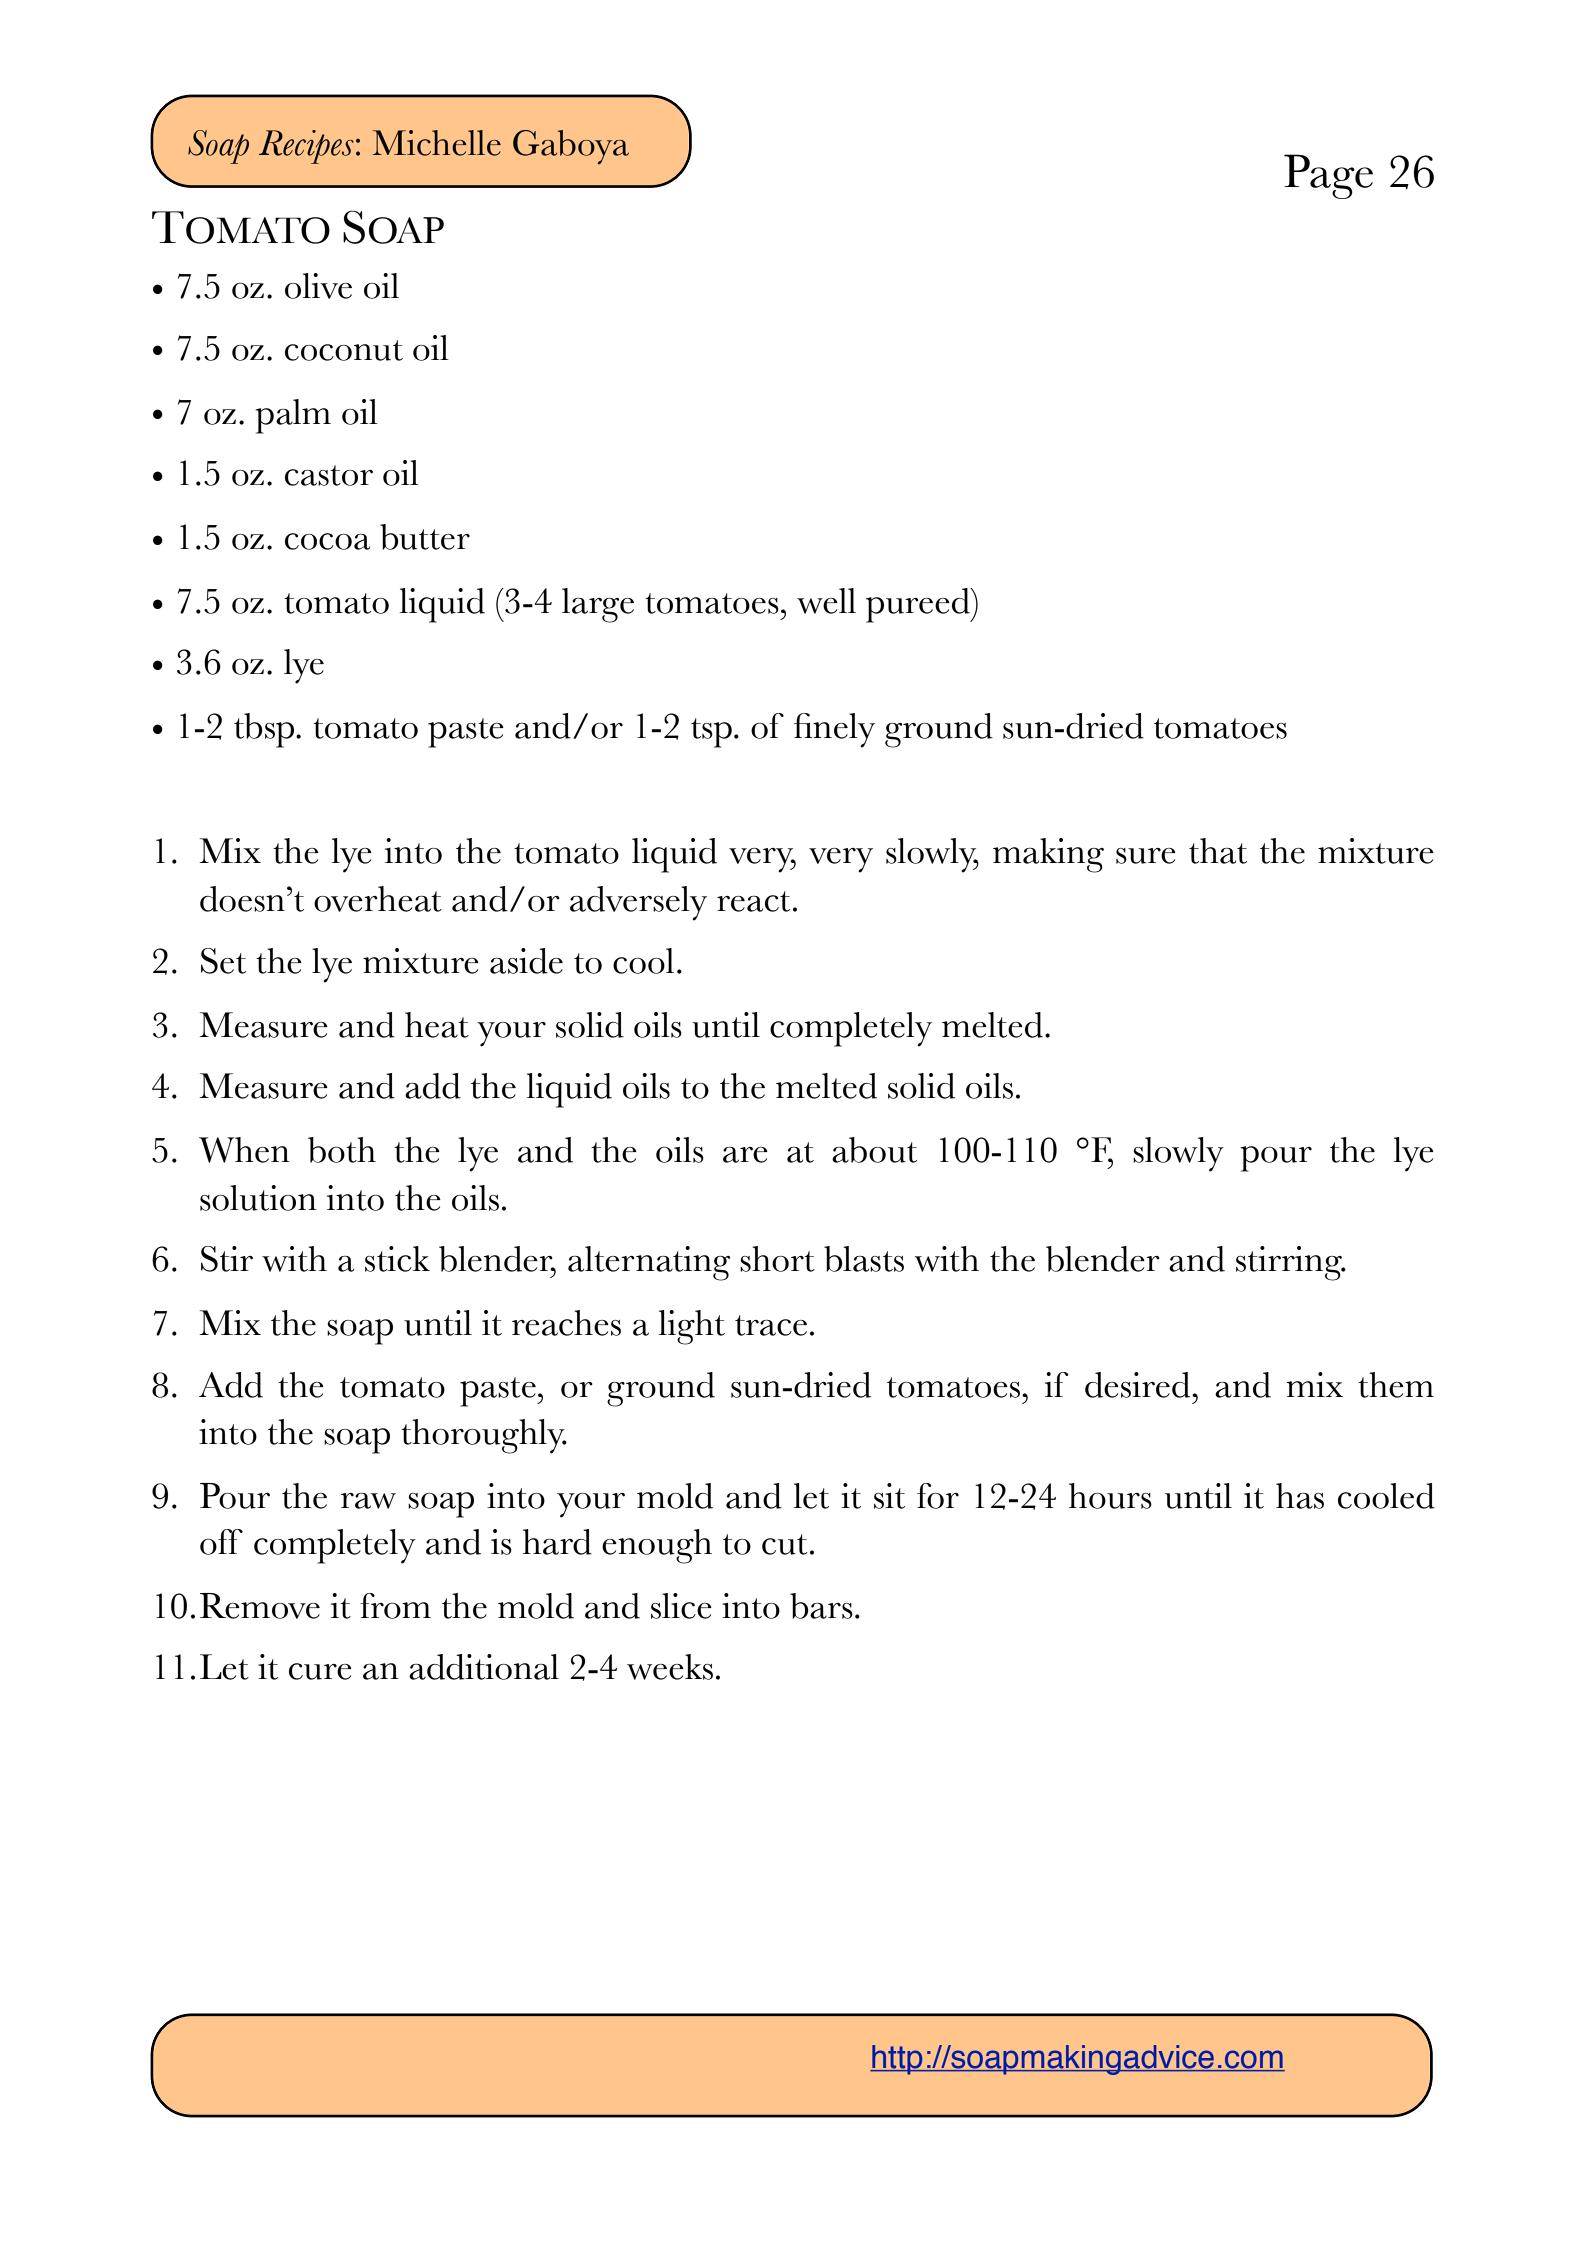  Describe the element at coordinates (395, 1606) in the page. I see `from` at that location.
